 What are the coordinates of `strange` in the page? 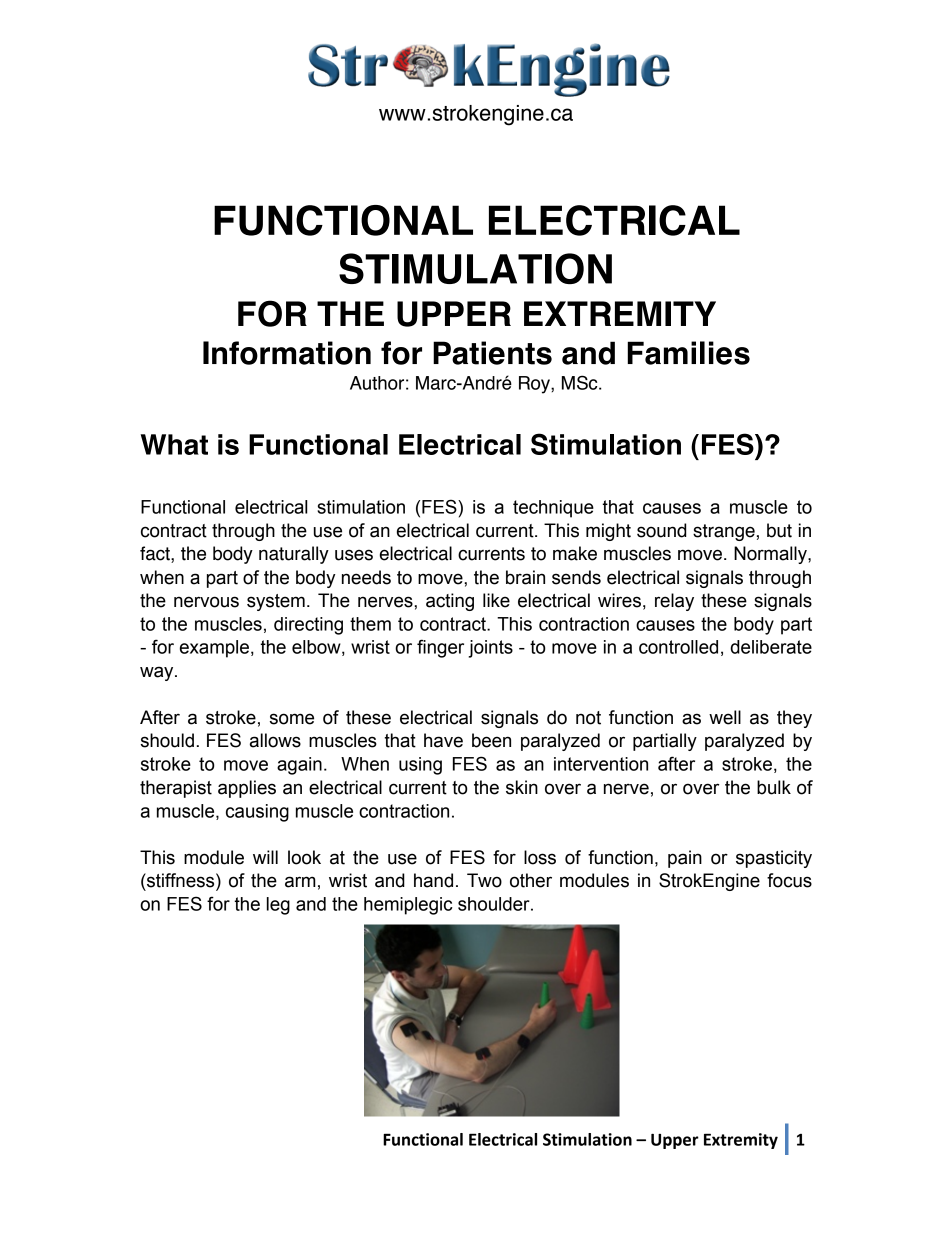 It's located at (724, 532).
